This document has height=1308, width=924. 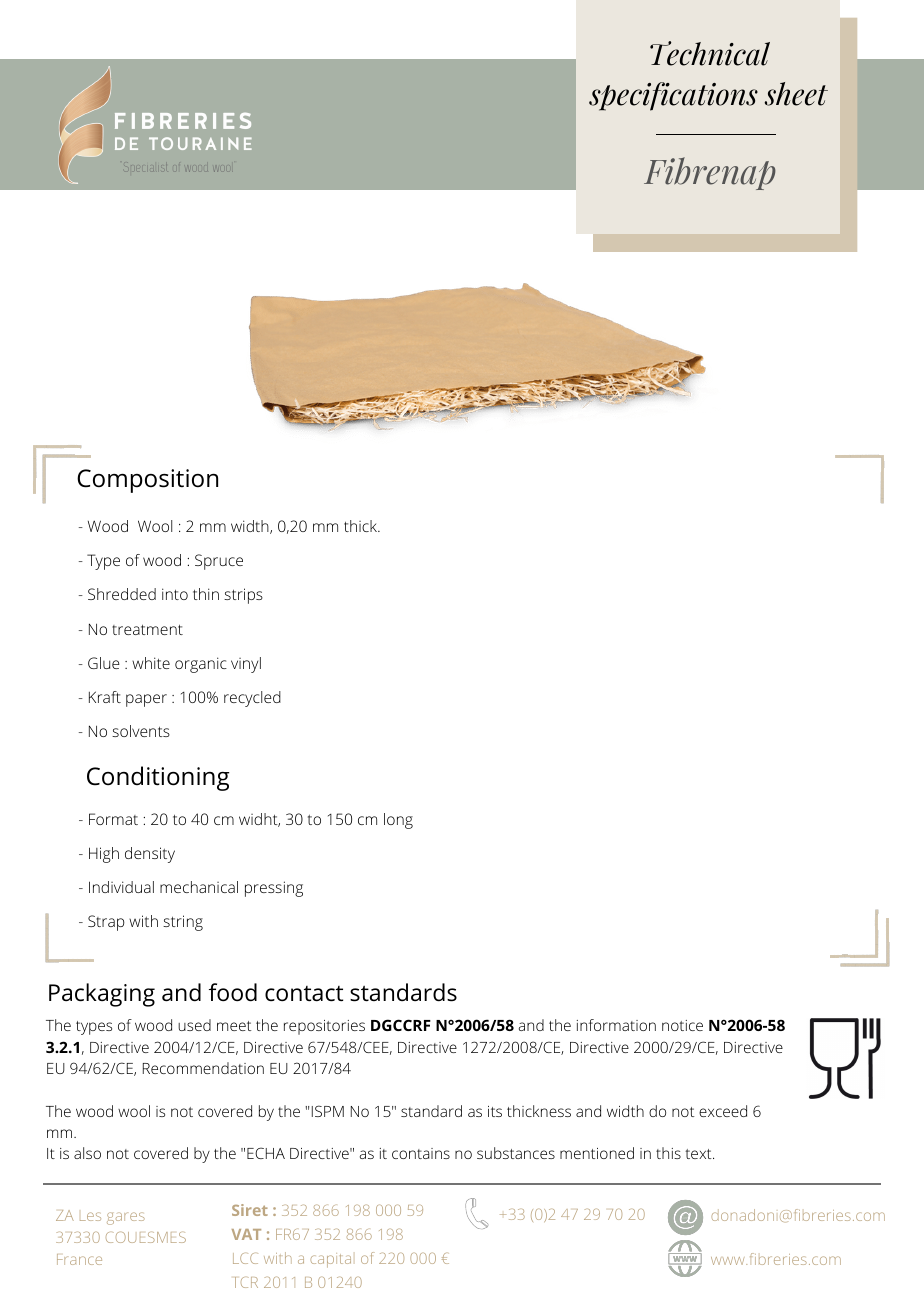 I want to click on notice, so click(x=682, y=1025).
